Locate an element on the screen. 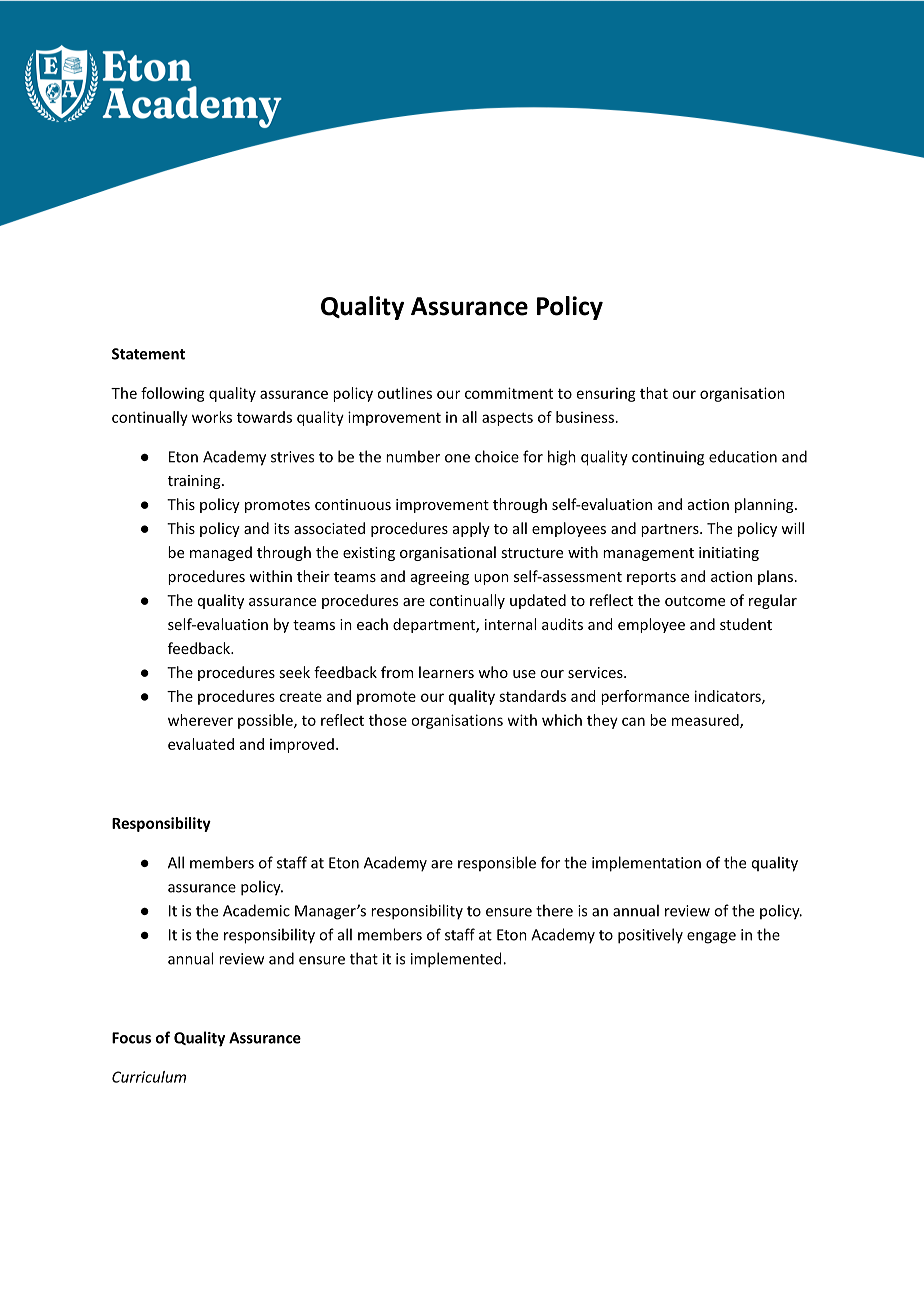 The height and width of the screenshot is (1307, 924). implemented is located at coordinates (457, 960).
